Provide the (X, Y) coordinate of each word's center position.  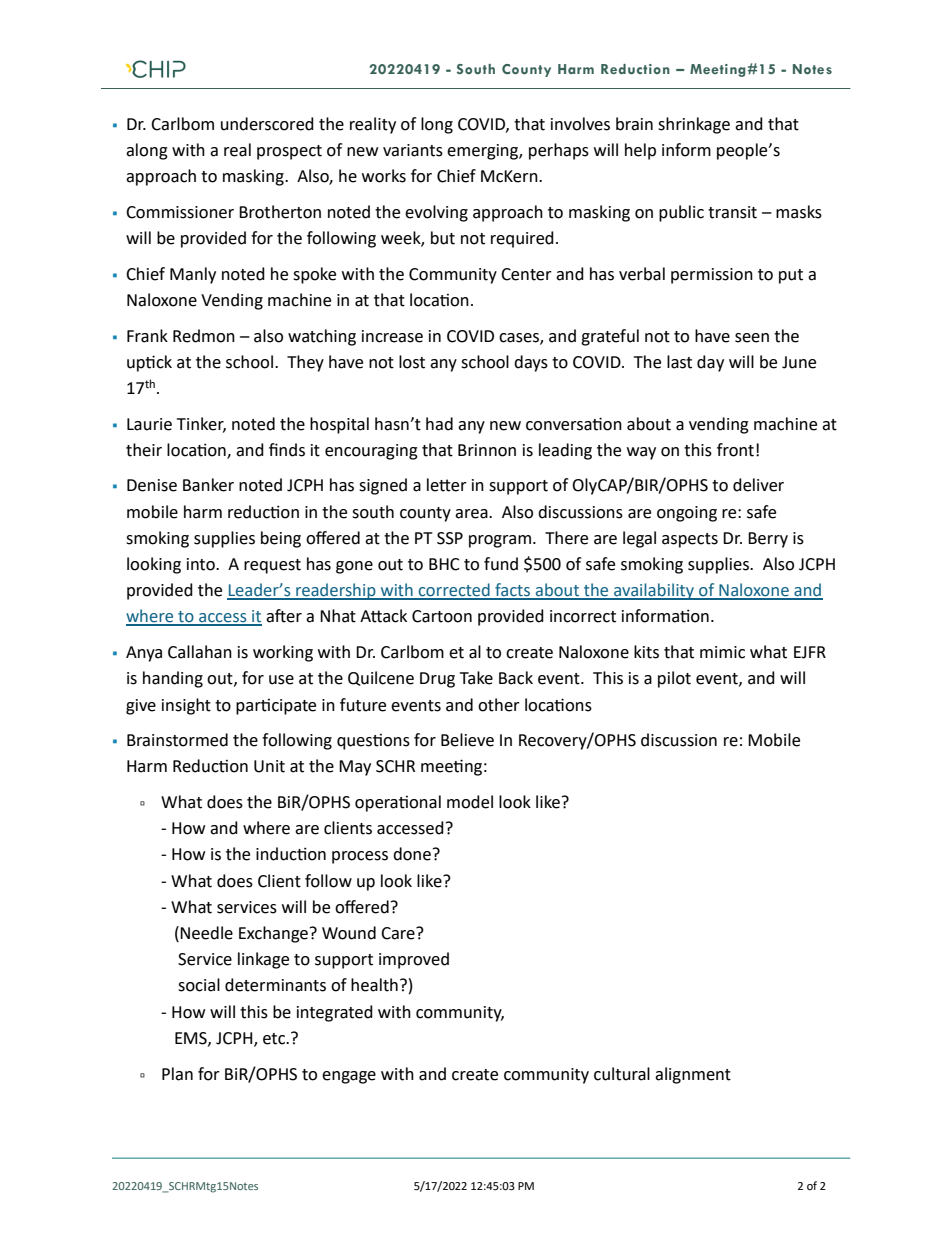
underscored (267, 124)
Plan (177, 1074)
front (735, 450)
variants (413, 150)
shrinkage (694, 125)
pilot (674, 679)
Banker (208, 485)
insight (186, 706)
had (439, 424)
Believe (467, 740)
